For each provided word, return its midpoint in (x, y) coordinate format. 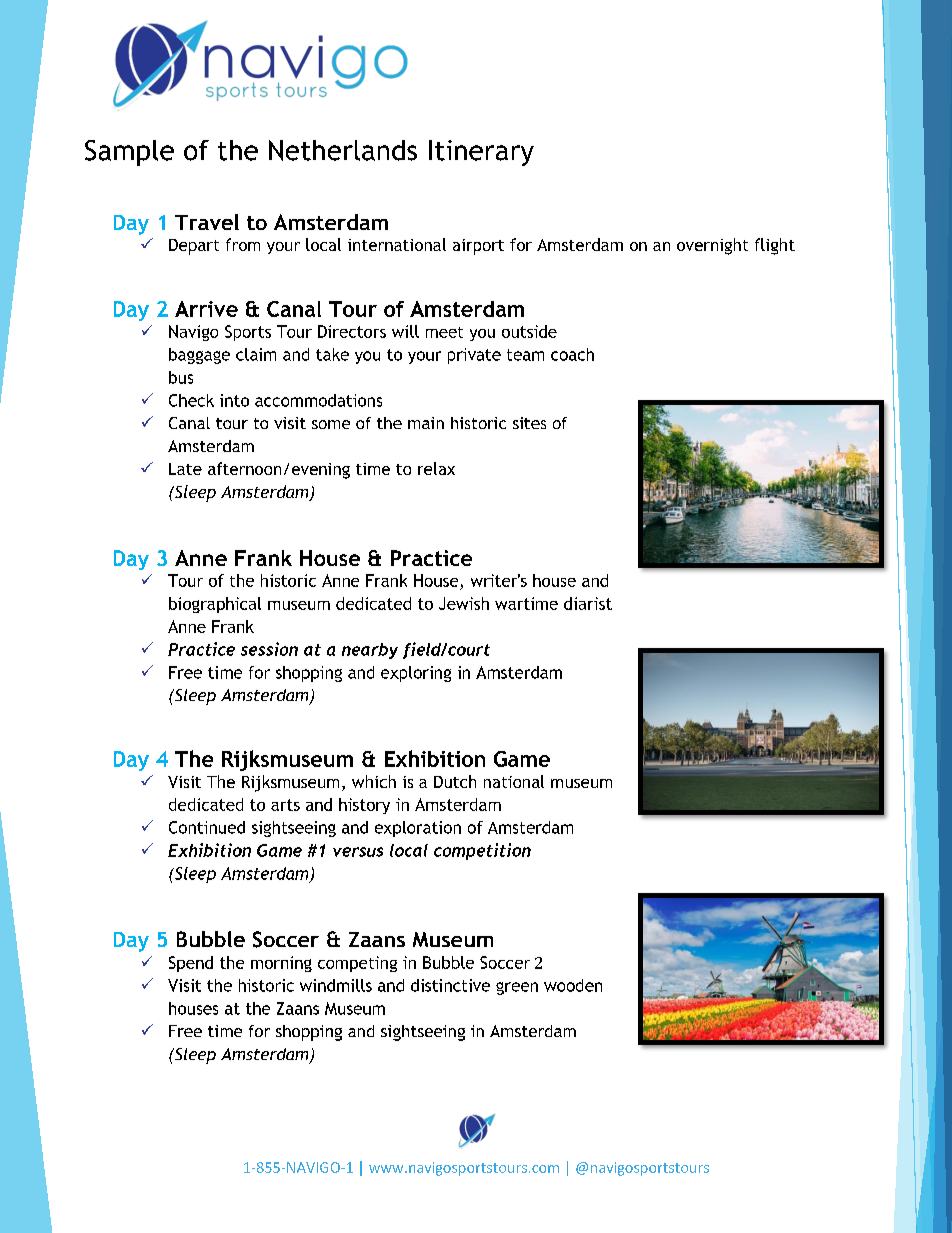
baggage (199, 356)
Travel (207, 222)
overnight (712, 246)
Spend (191, 964)
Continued (207, 827)
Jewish (464, 603)
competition (482, 851)
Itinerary (481, 153)
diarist (588, 603)
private (474, 356)
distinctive (450, 985)
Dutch (455, 781)
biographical (215, 605)
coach (572, 354)
